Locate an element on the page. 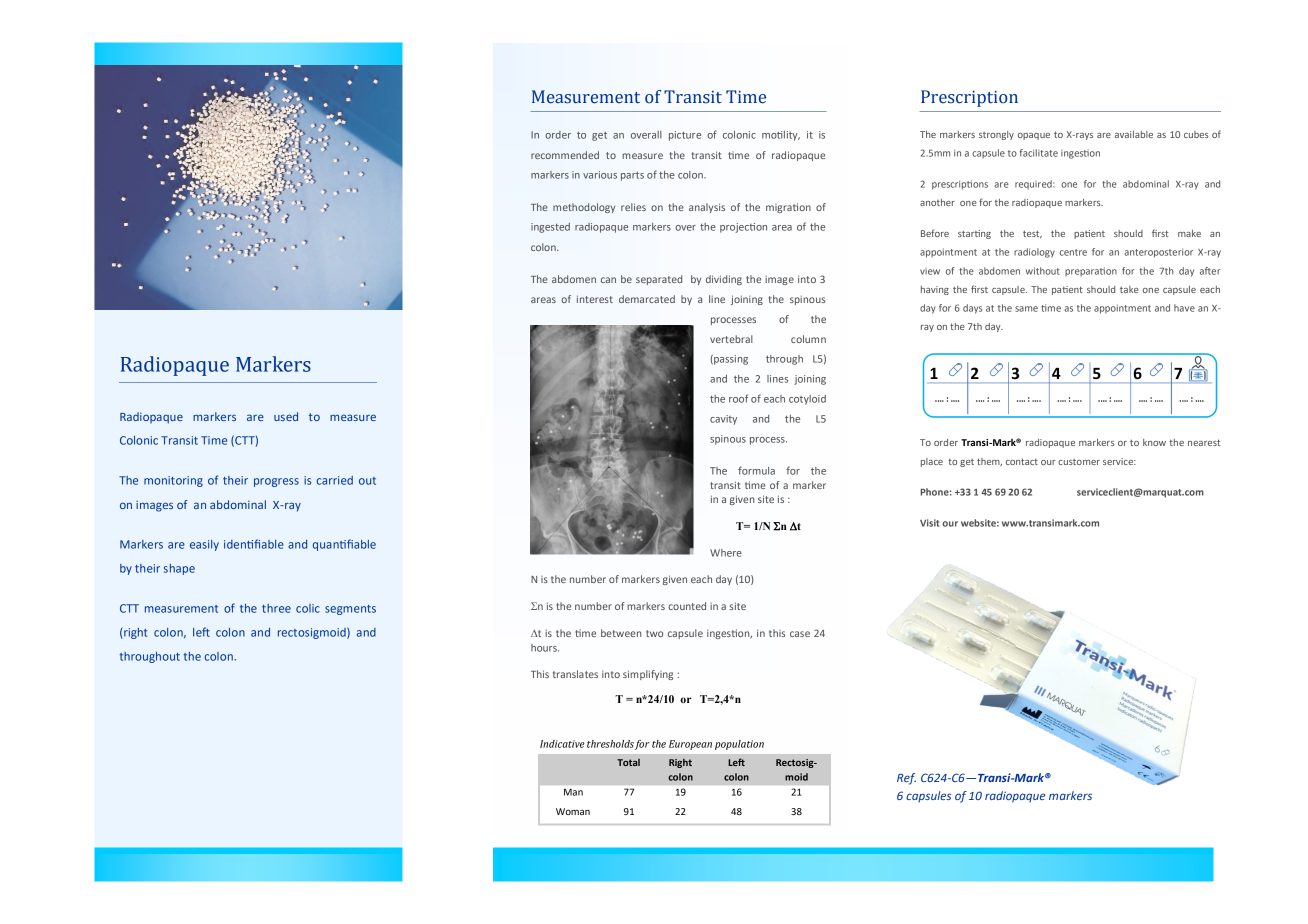  preparation is located at coordinates (1091, 271).
